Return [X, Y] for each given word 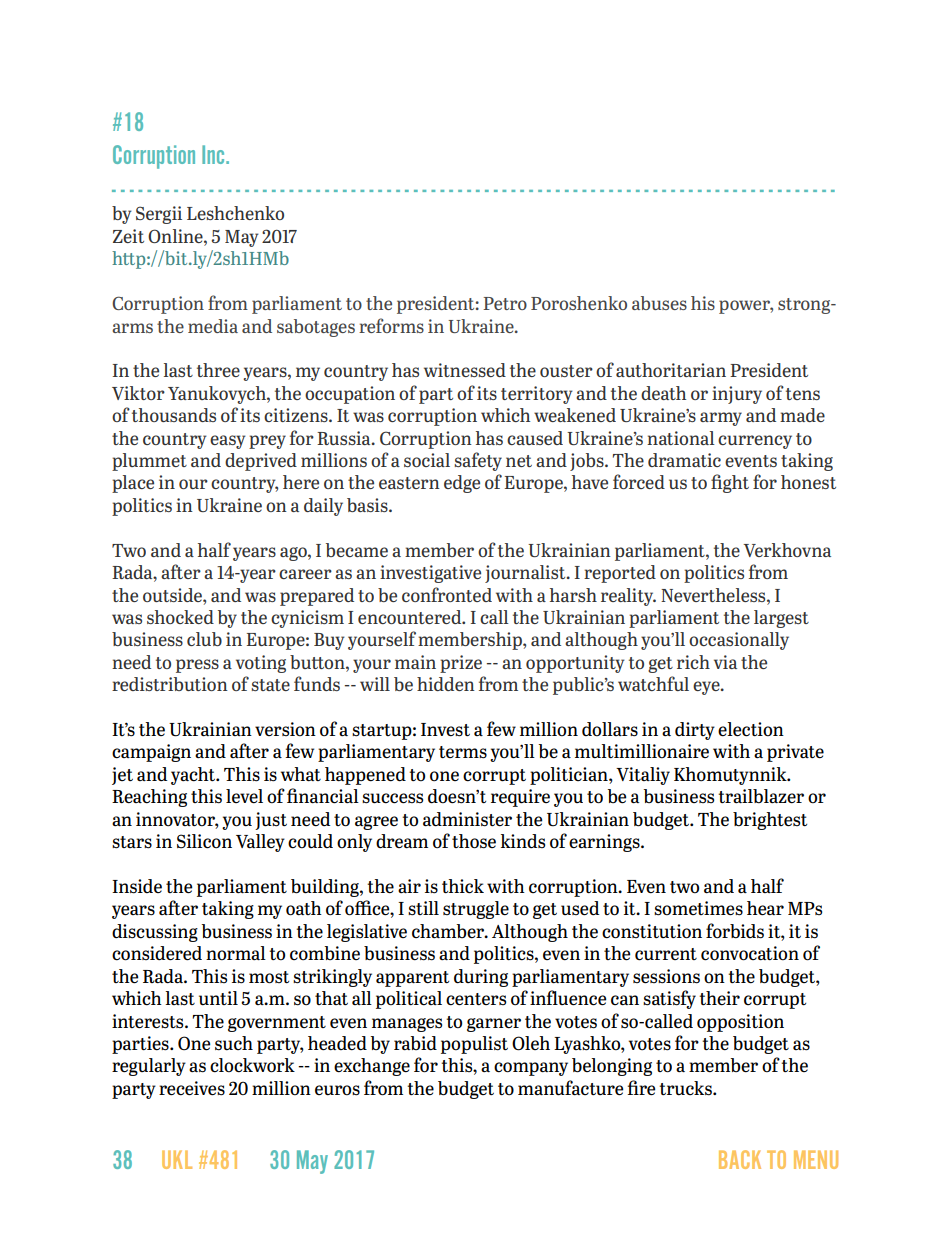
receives [192, 1088]
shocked [180, 617]
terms [463, 752]
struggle [476, 910]
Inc [214, 154]
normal [236, 953]
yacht [194, 776]
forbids [735, 931]
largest [781, 619]
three [218, 370]
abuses [659, 303]
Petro [505, 303]
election [751, 729]
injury [737, 395]
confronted [447, 594]
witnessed [465, 370]
